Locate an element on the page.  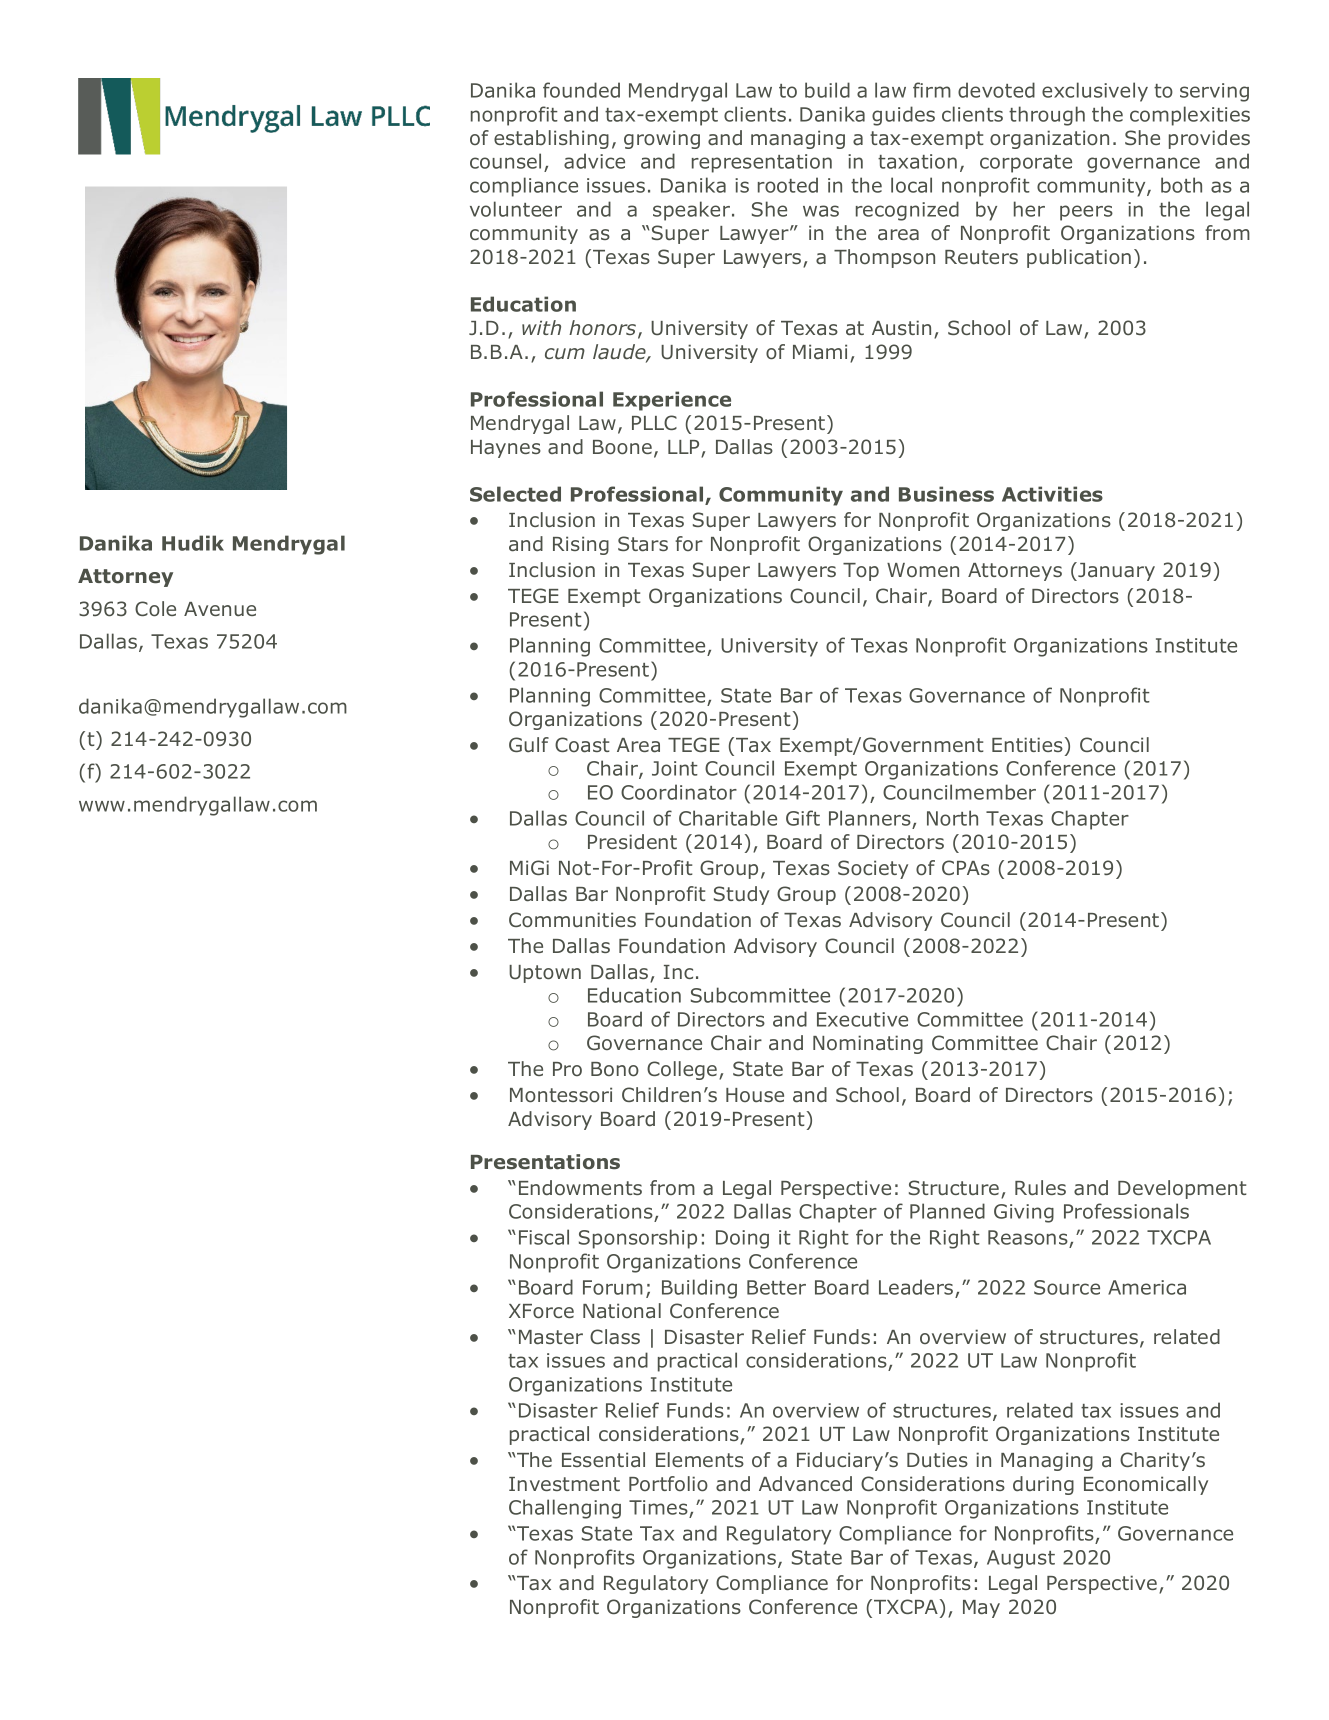
Activities is located at coordinates (1052, 494).
